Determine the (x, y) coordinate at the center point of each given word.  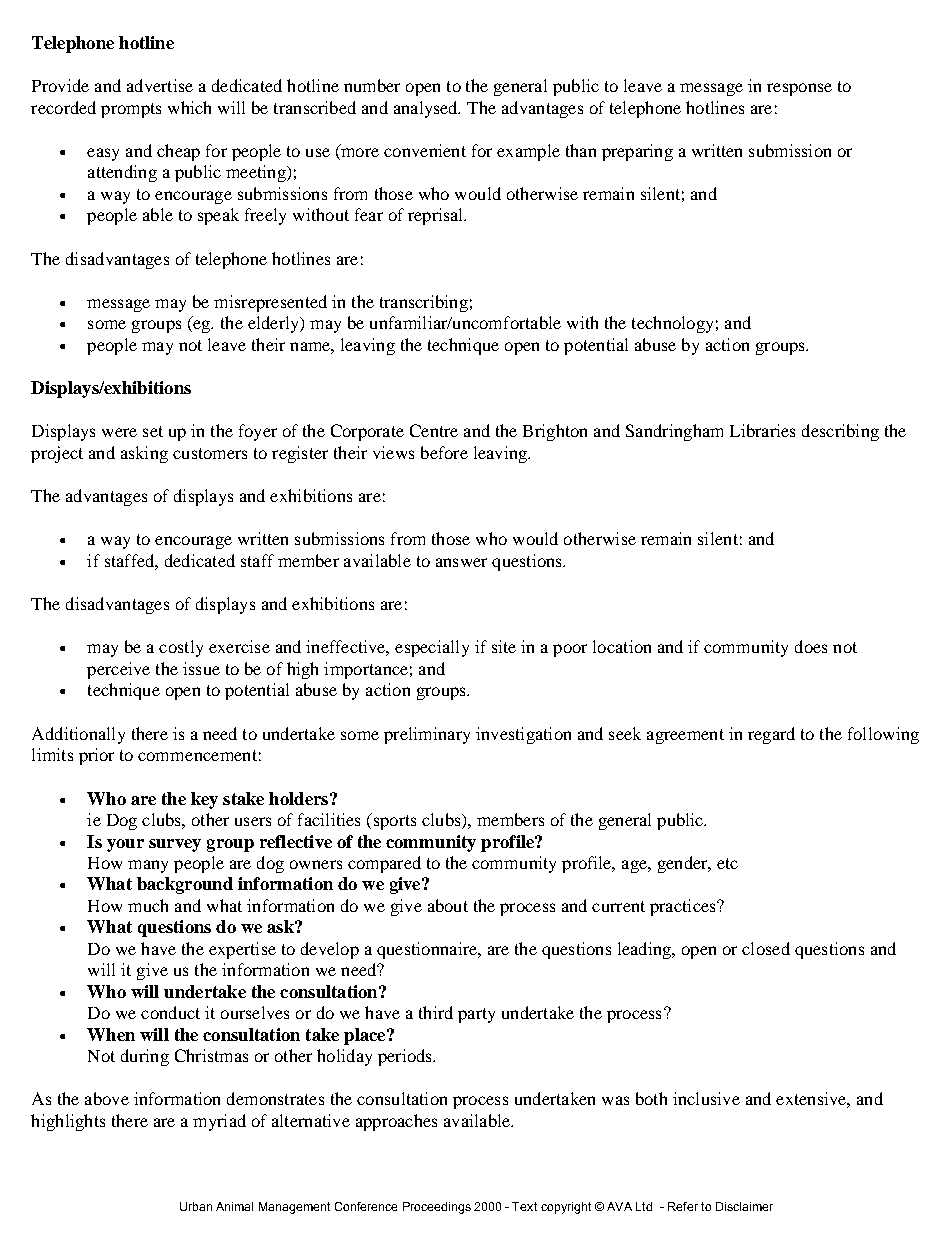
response (799, 89)
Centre (434, 430)
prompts (131, 110)
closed (766, 948)
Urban (196, 1206)
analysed (427, 109)
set (153, 431)
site (504, 646)
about (448, 905)
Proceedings (437, 1208)
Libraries (762, 430)
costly (181, 648)
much (148, 905)
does (811, 646)
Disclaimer (744, 1206)
